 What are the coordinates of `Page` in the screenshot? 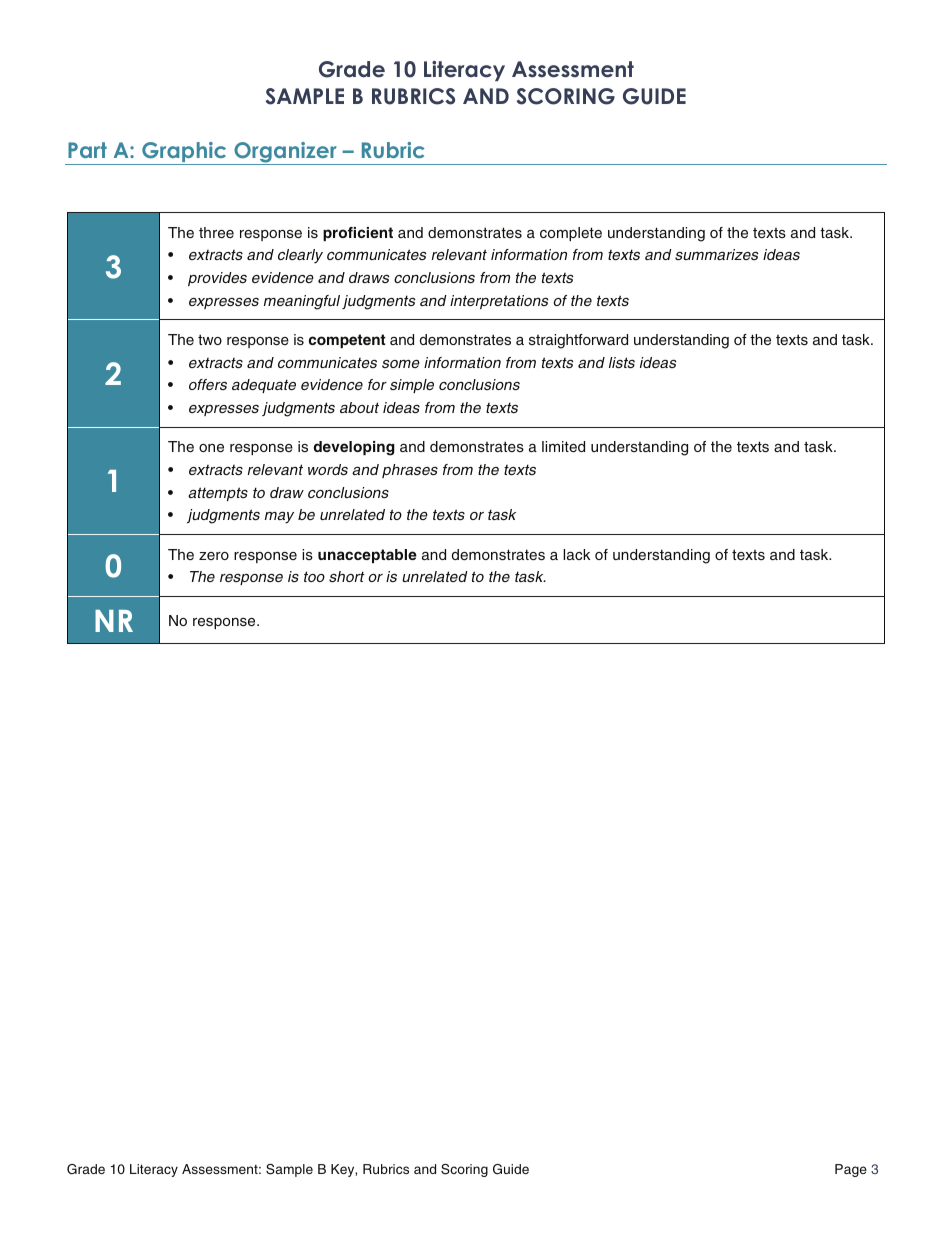 It's located at (851, 1170).
